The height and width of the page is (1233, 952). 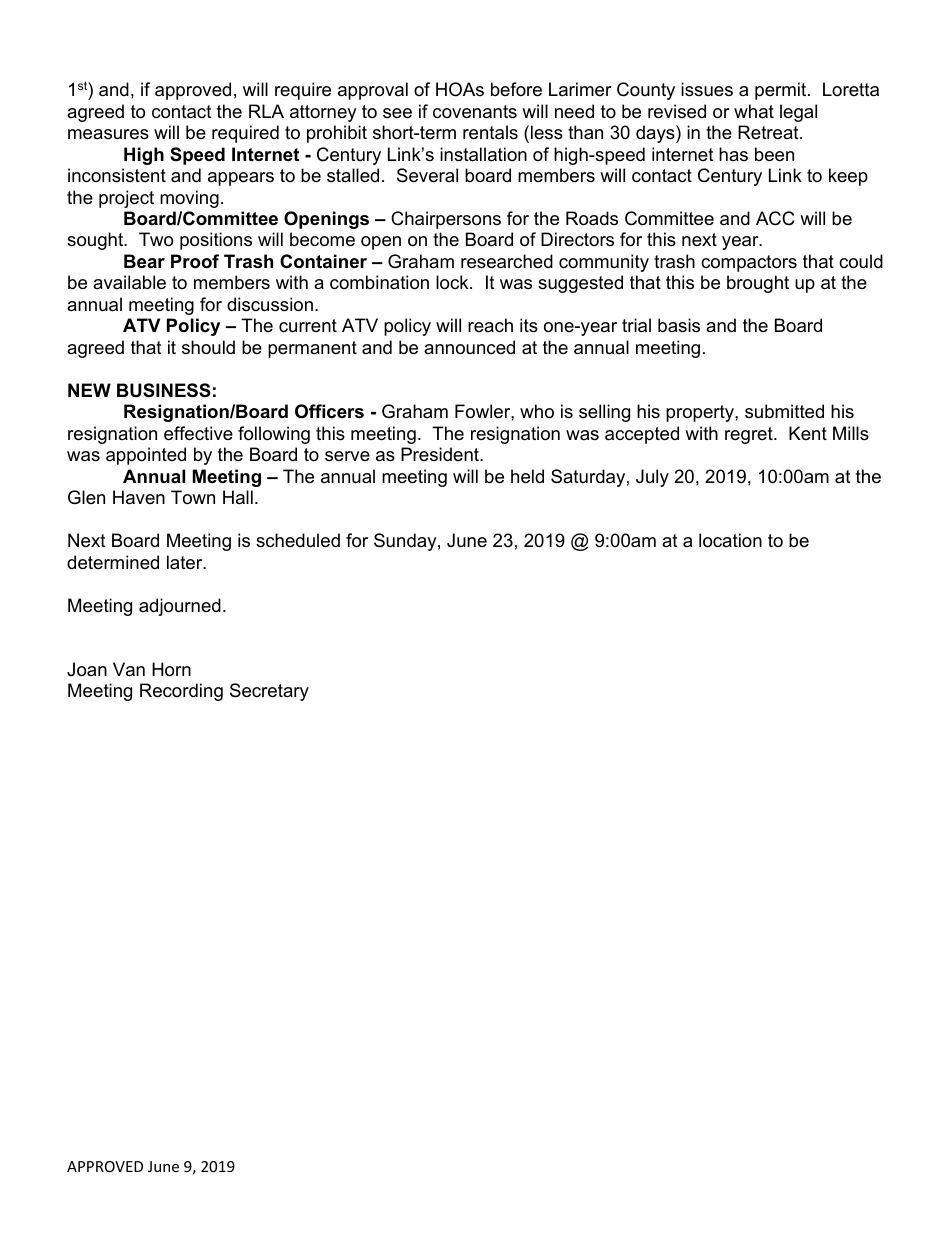 What do you see at coordinates (193, 497) in the page?
I see `Town` at bounding box center [193, 497].
